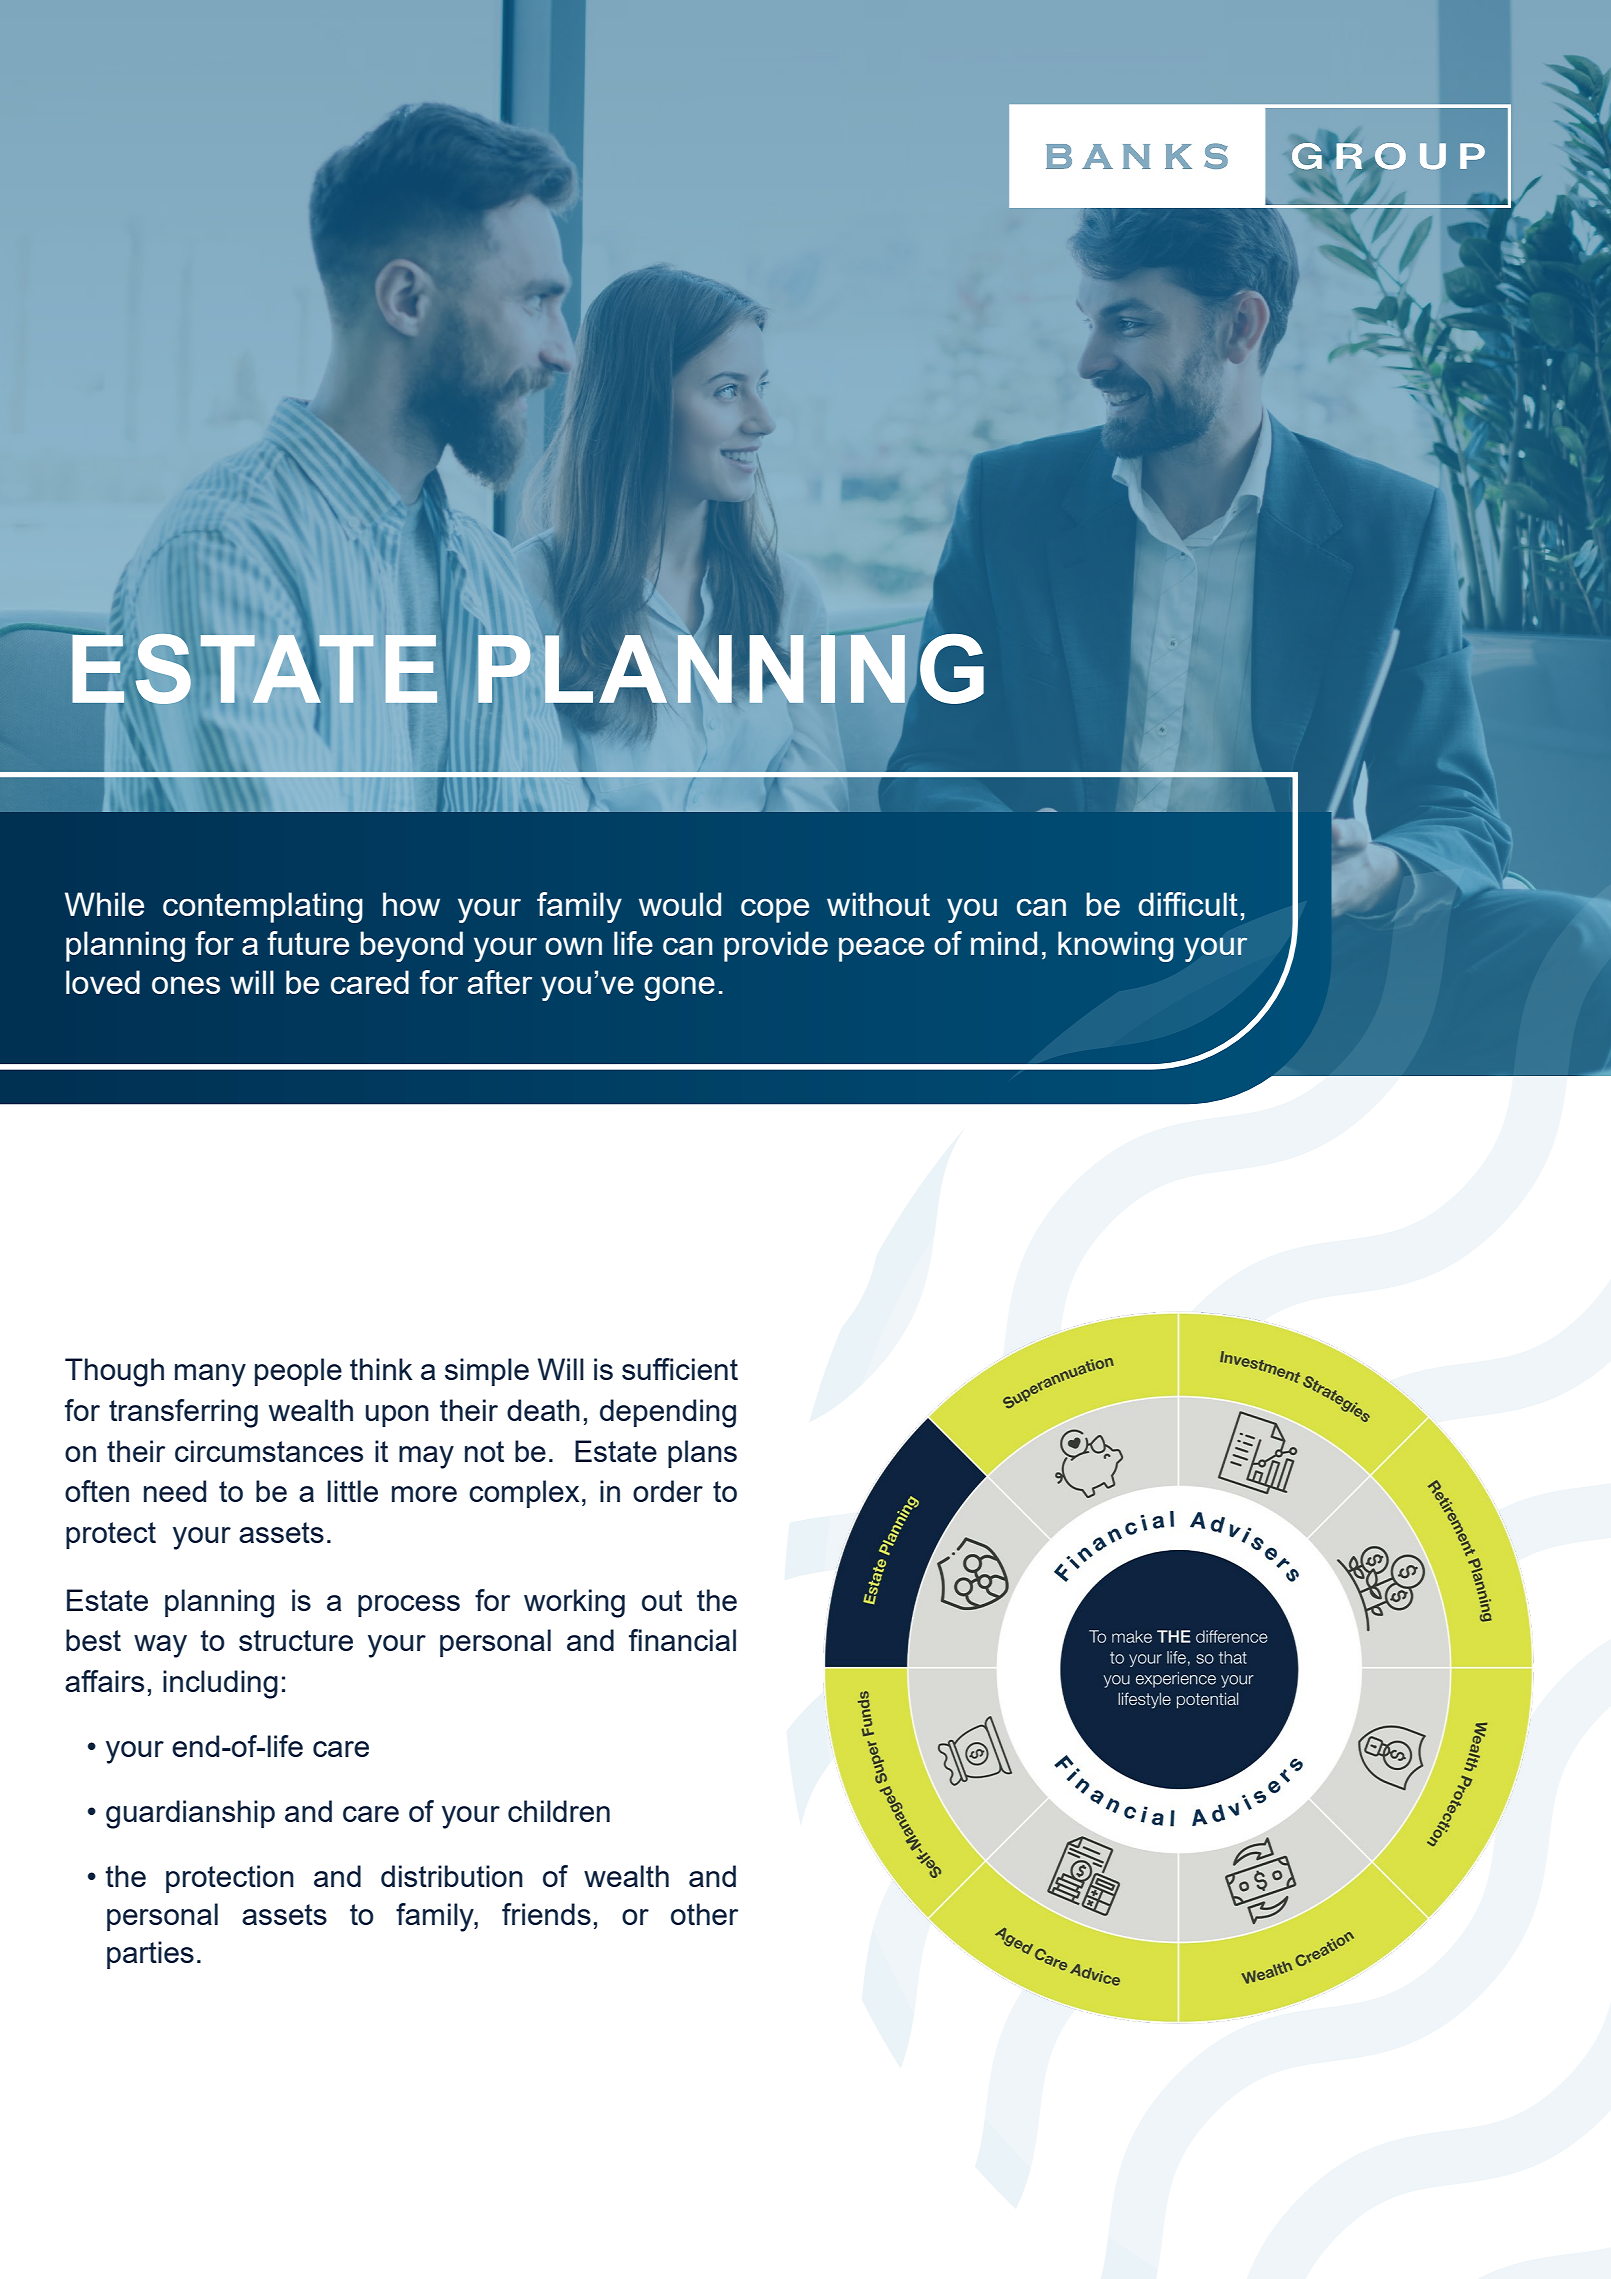  Describe the element at coordinates (150, 1955) in the screenshot. I see `parties` at that location.
